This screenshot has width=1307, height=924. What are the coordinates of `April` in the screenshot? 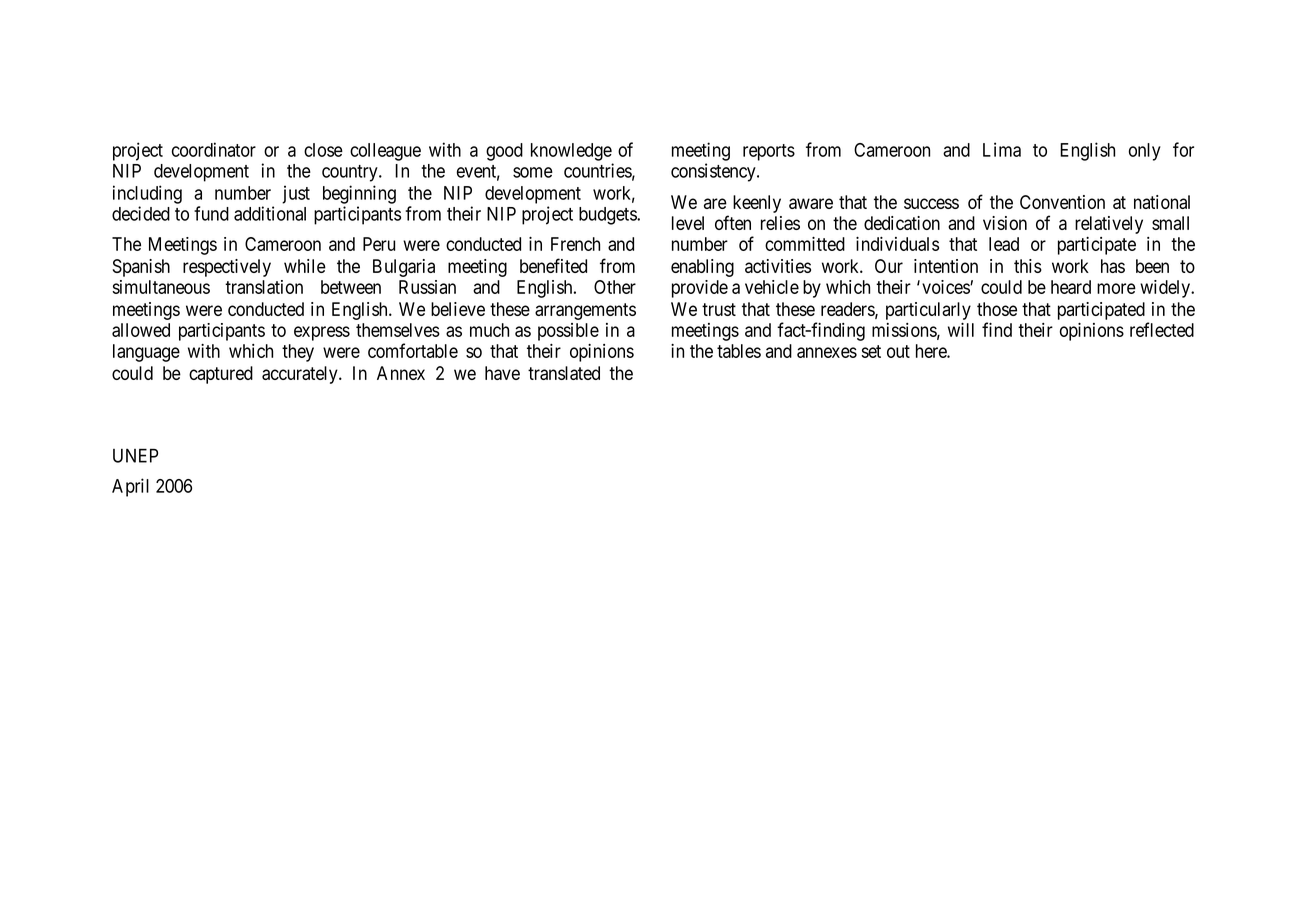 It's located at (130, 487).
